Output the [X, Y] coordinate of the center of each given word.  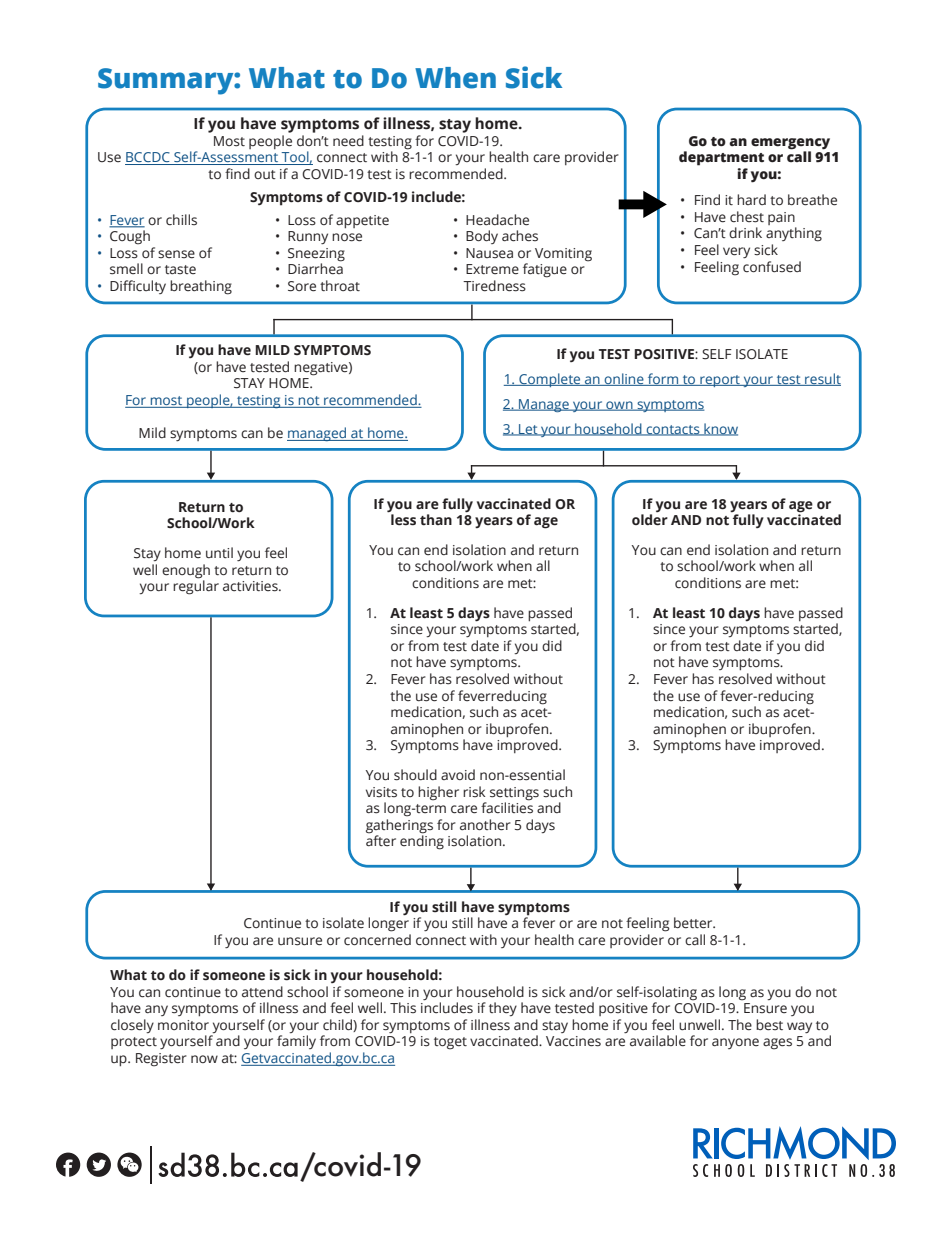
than [436, 520]
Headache [497, 220]
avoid [458, 774]
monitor [183, 1025]
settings [514, 794]
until [219, 552]
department [721, 158]
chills [181, 219]
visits [381, 792]
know [720, 429]
